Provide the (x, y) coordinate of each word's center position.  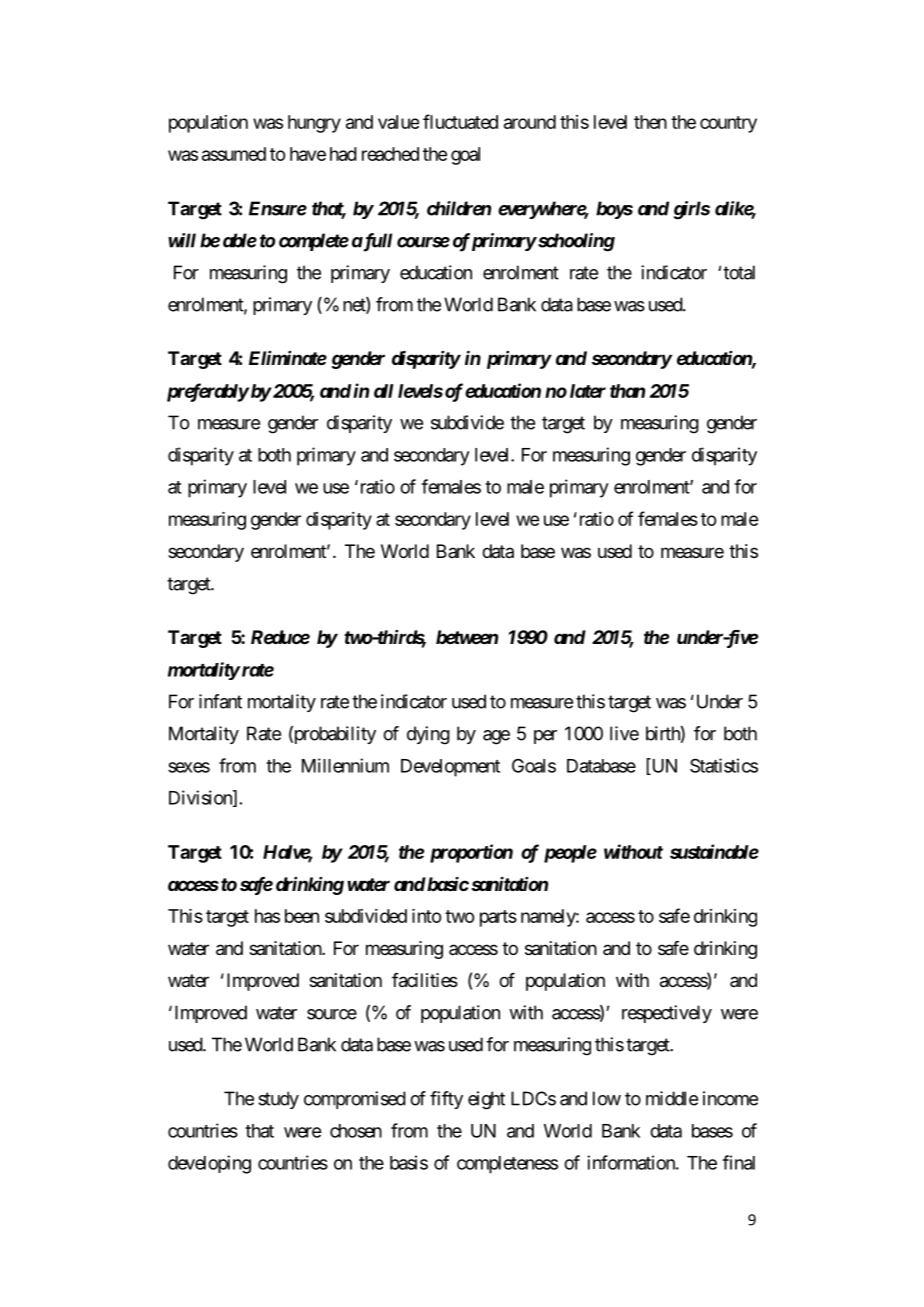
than (627, 391)
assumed (234, 154)
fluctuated (460, 121)
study (278, 1100)
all (383, 391)
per (545, 737)
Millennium (345, 765)
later (588, 391)
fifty (446, 1100)
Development (450, 768)
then (650, 122)
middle (672, 1098)
